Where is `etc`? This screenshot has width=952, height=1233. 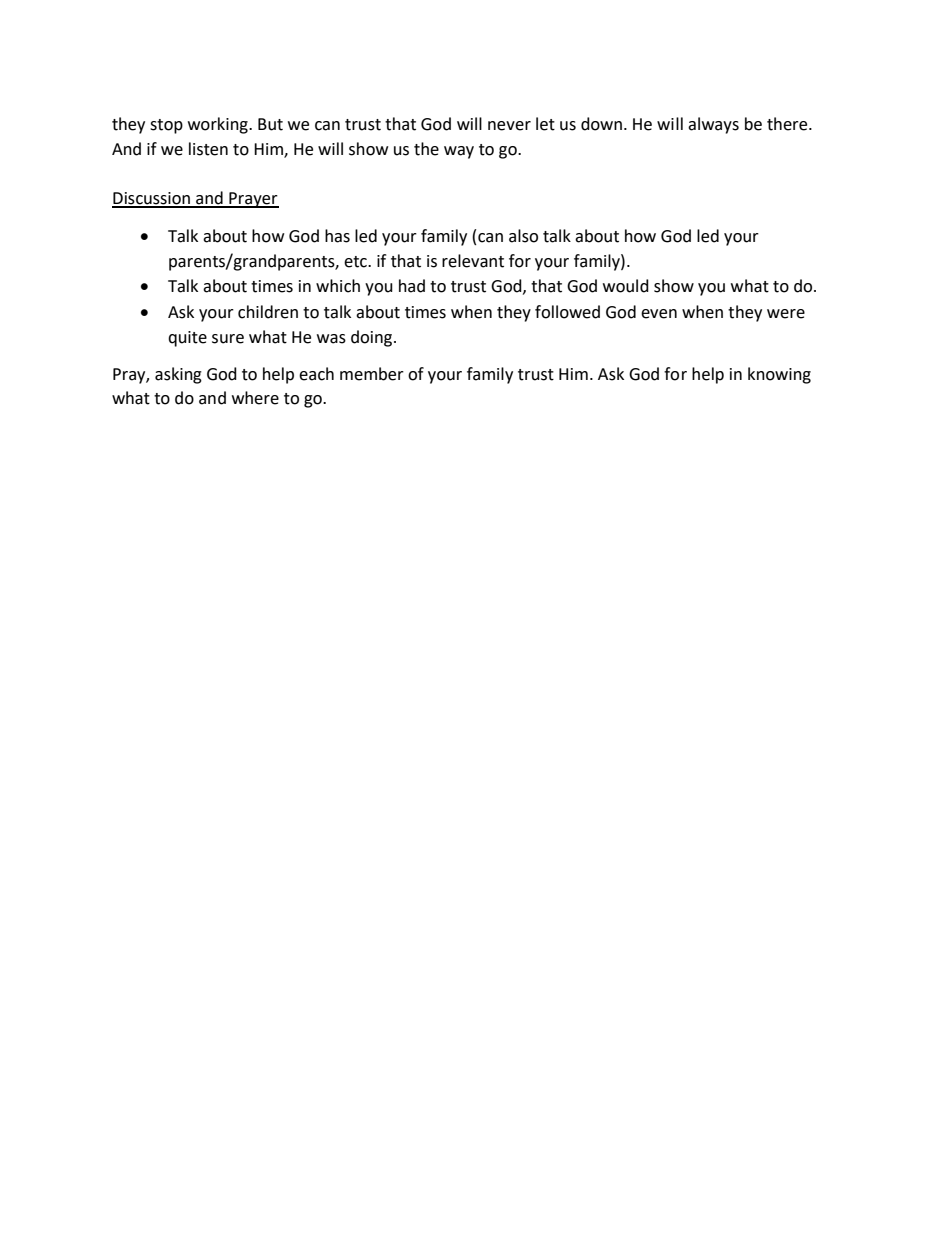
etc is located at coordinates (356, 262).
